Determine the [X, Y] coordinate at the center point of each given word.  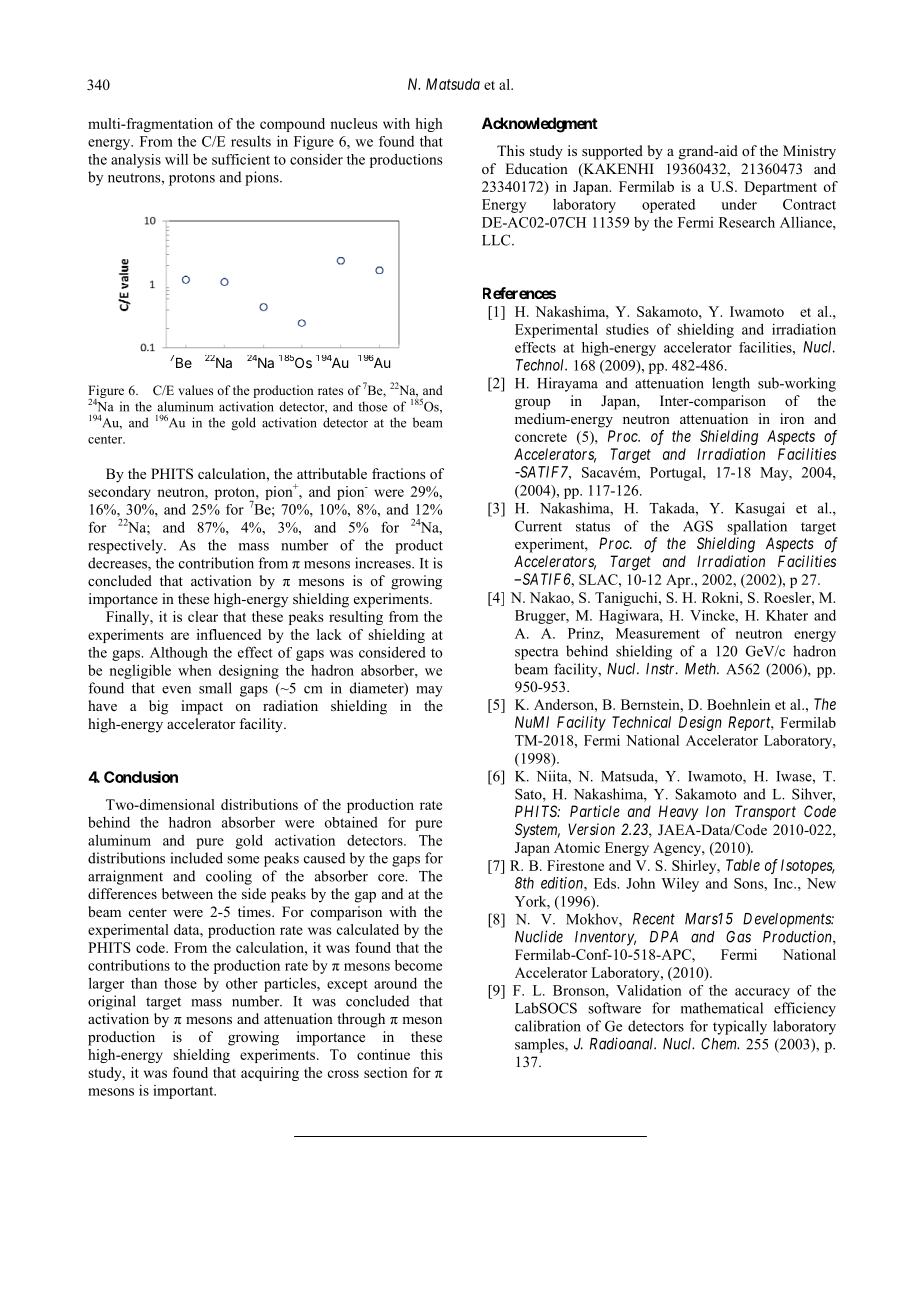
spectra [537, 653]
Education [536, 168]
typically [740, 1027]
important [184, 1092]
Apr [679, 581]
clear [203, 616]
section [386, 1072]
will [176, 159]
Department [780, 188]
